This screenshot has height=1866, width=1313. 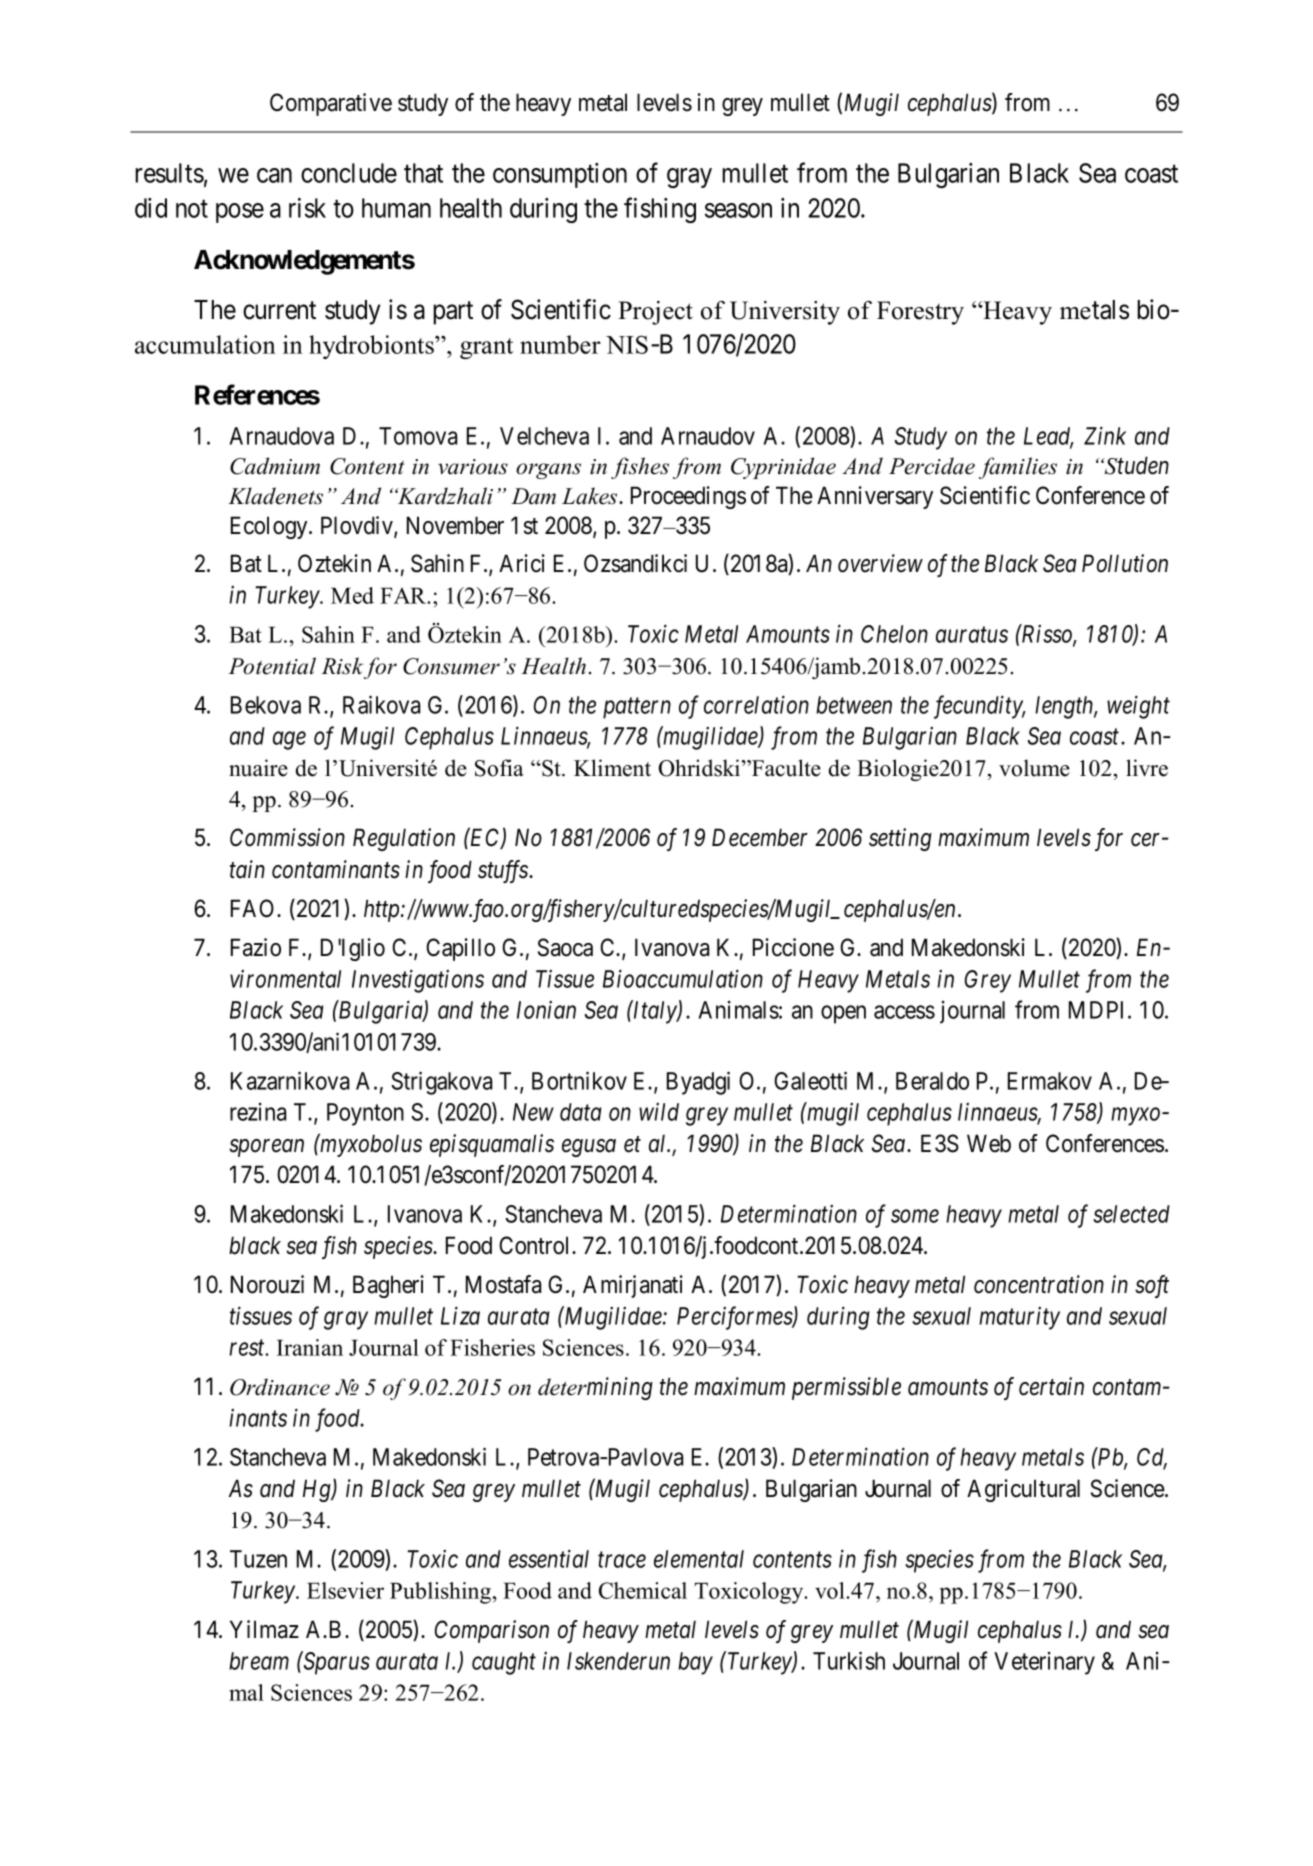 I want to click on Pollution, so click(x=1125, y=563).
